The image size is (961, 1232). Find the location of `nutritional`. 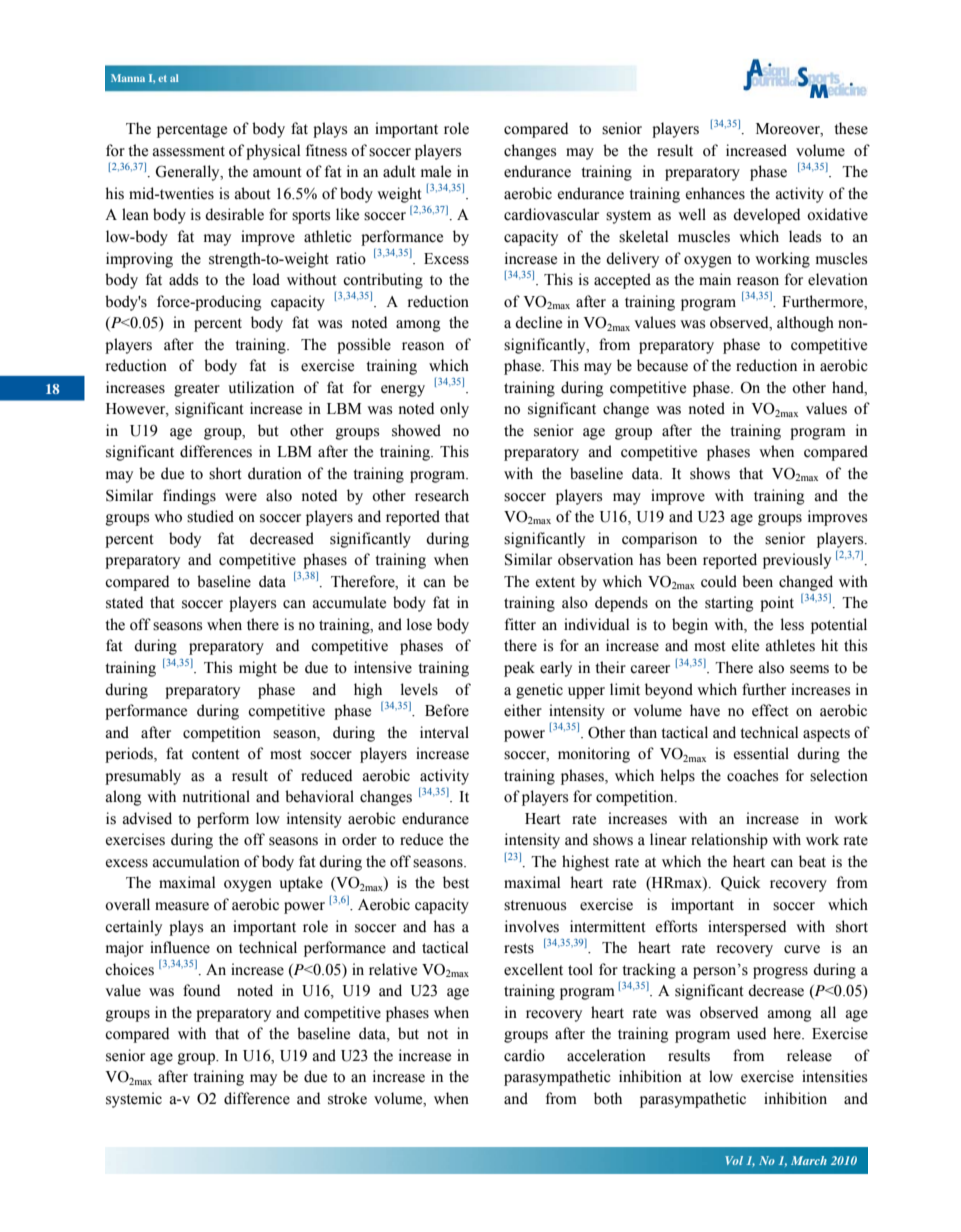

nutritional is located at coordinates (216, 796).
